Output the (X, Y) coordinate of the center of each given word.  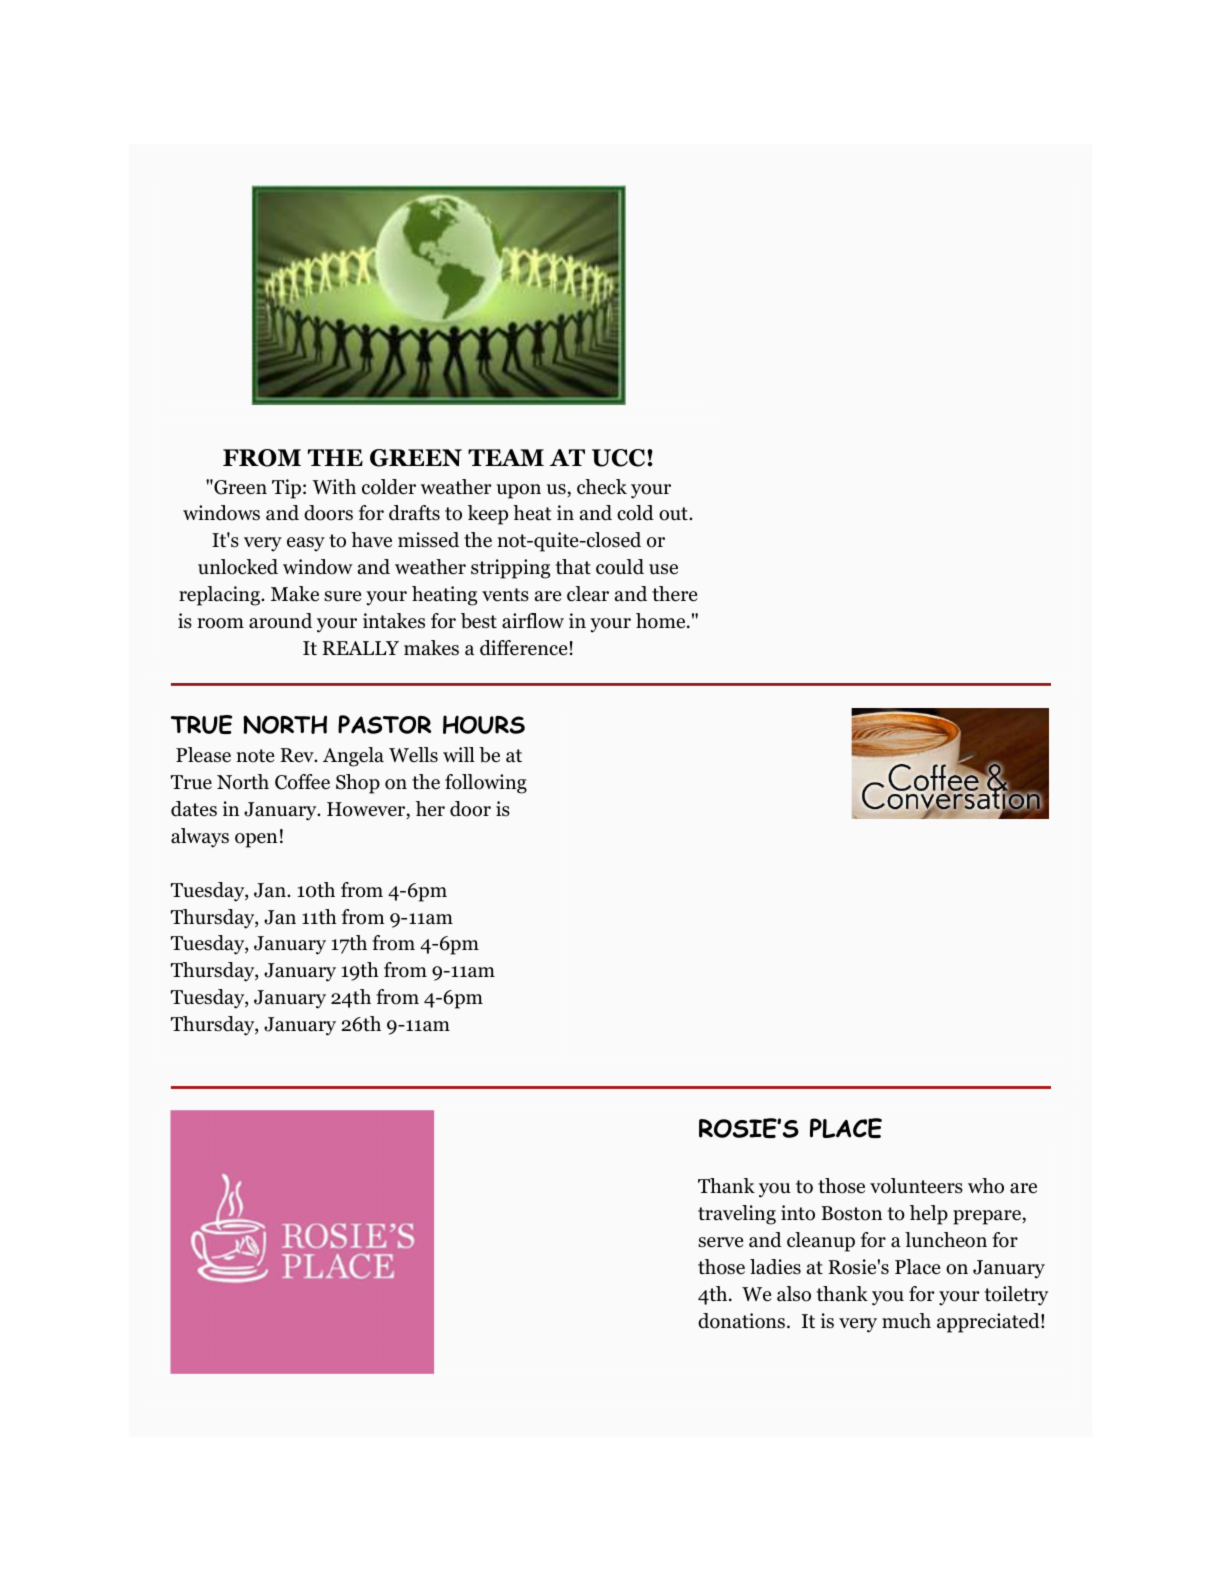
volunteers (916, 1186)
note (255, 756)
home (662, 621)
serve (720, 1242)
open (256, 840)
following (486, 784)
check (602, 487)
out (674, 514)
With (334, 486)
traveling (737, 1215)
